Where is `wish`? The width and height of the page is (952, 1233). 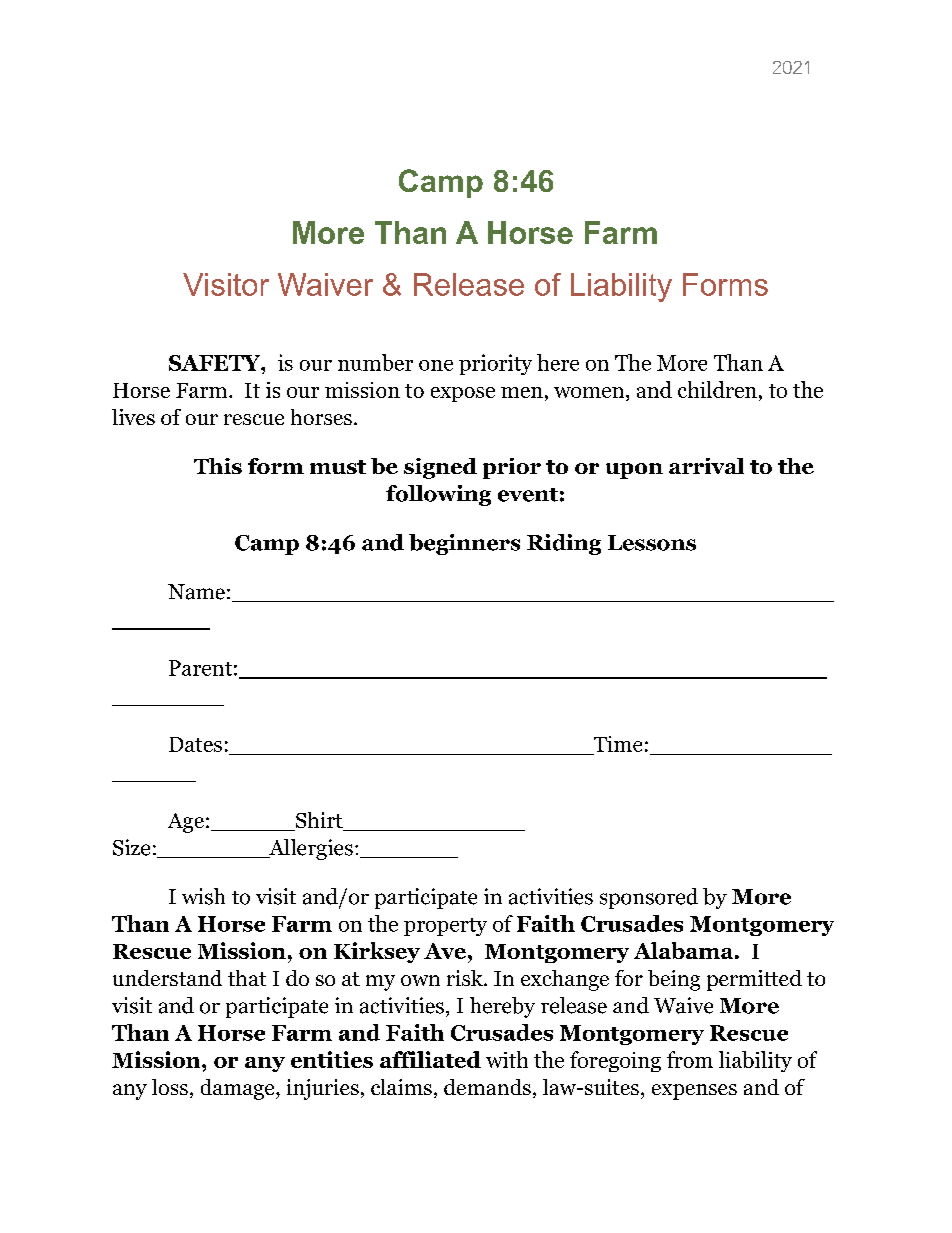
wish is located at coordinates (203, 896).
